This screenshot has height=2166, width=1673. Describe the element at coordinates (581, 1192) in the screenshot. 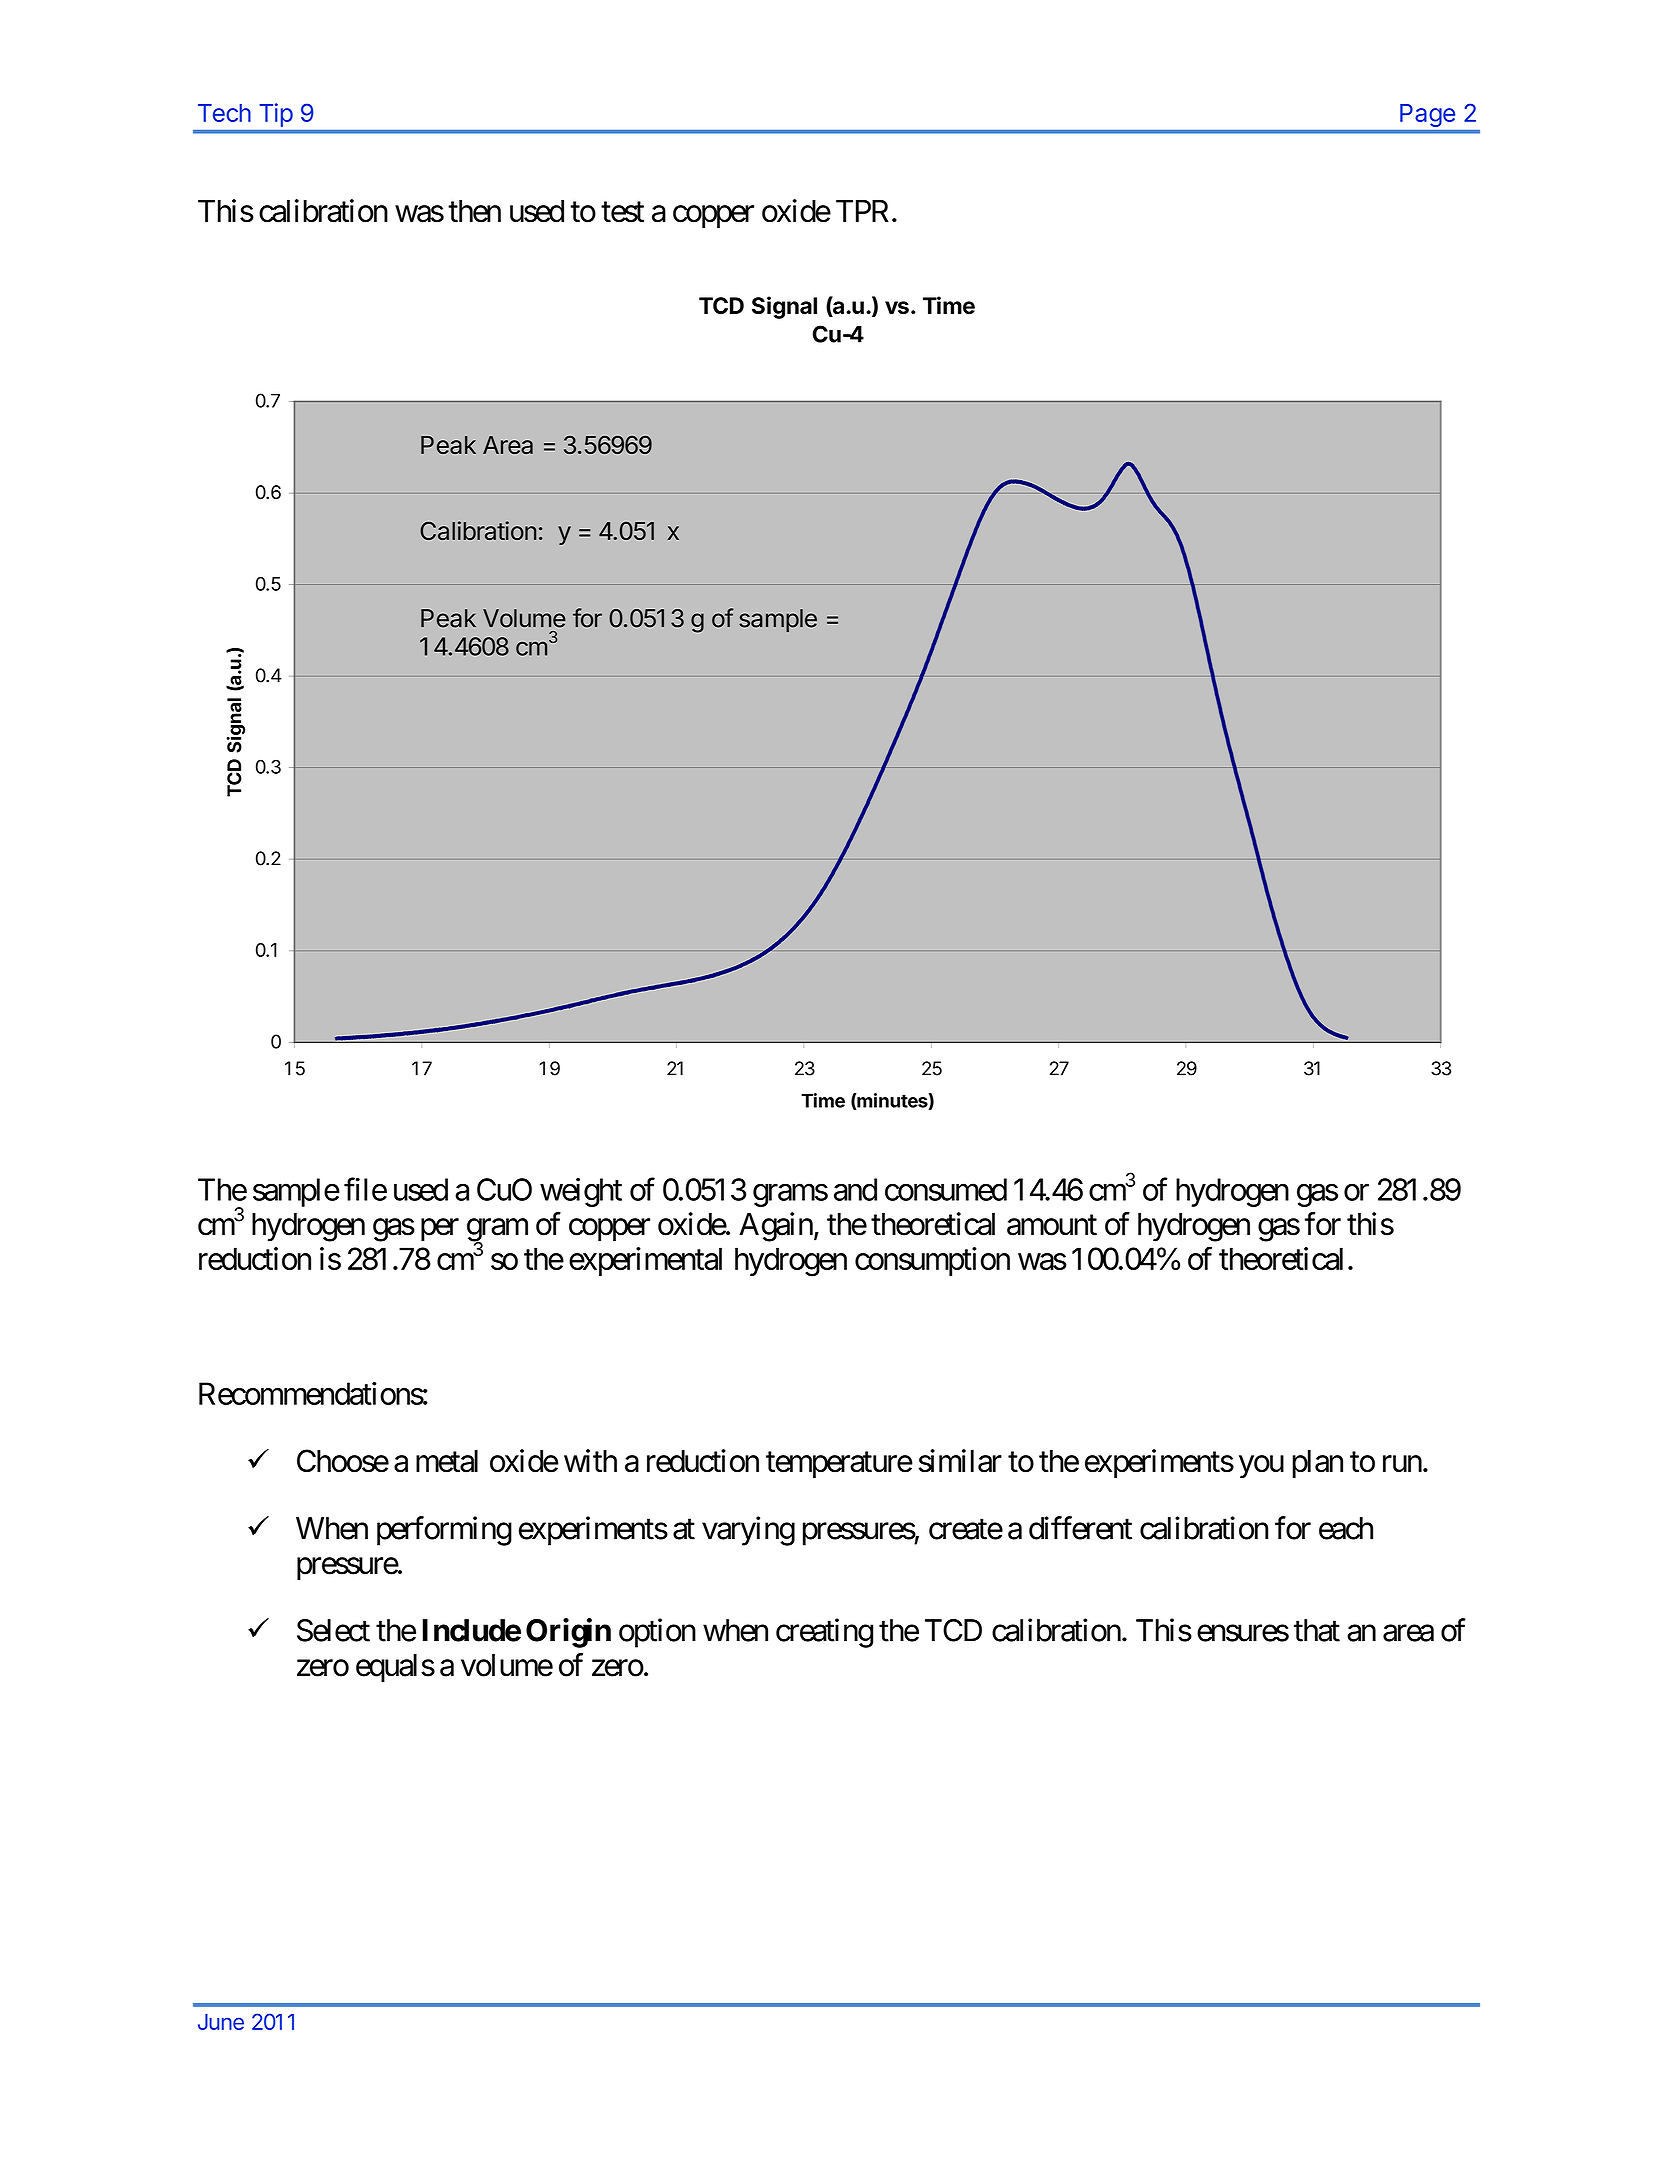

I see `weight` at that location.
